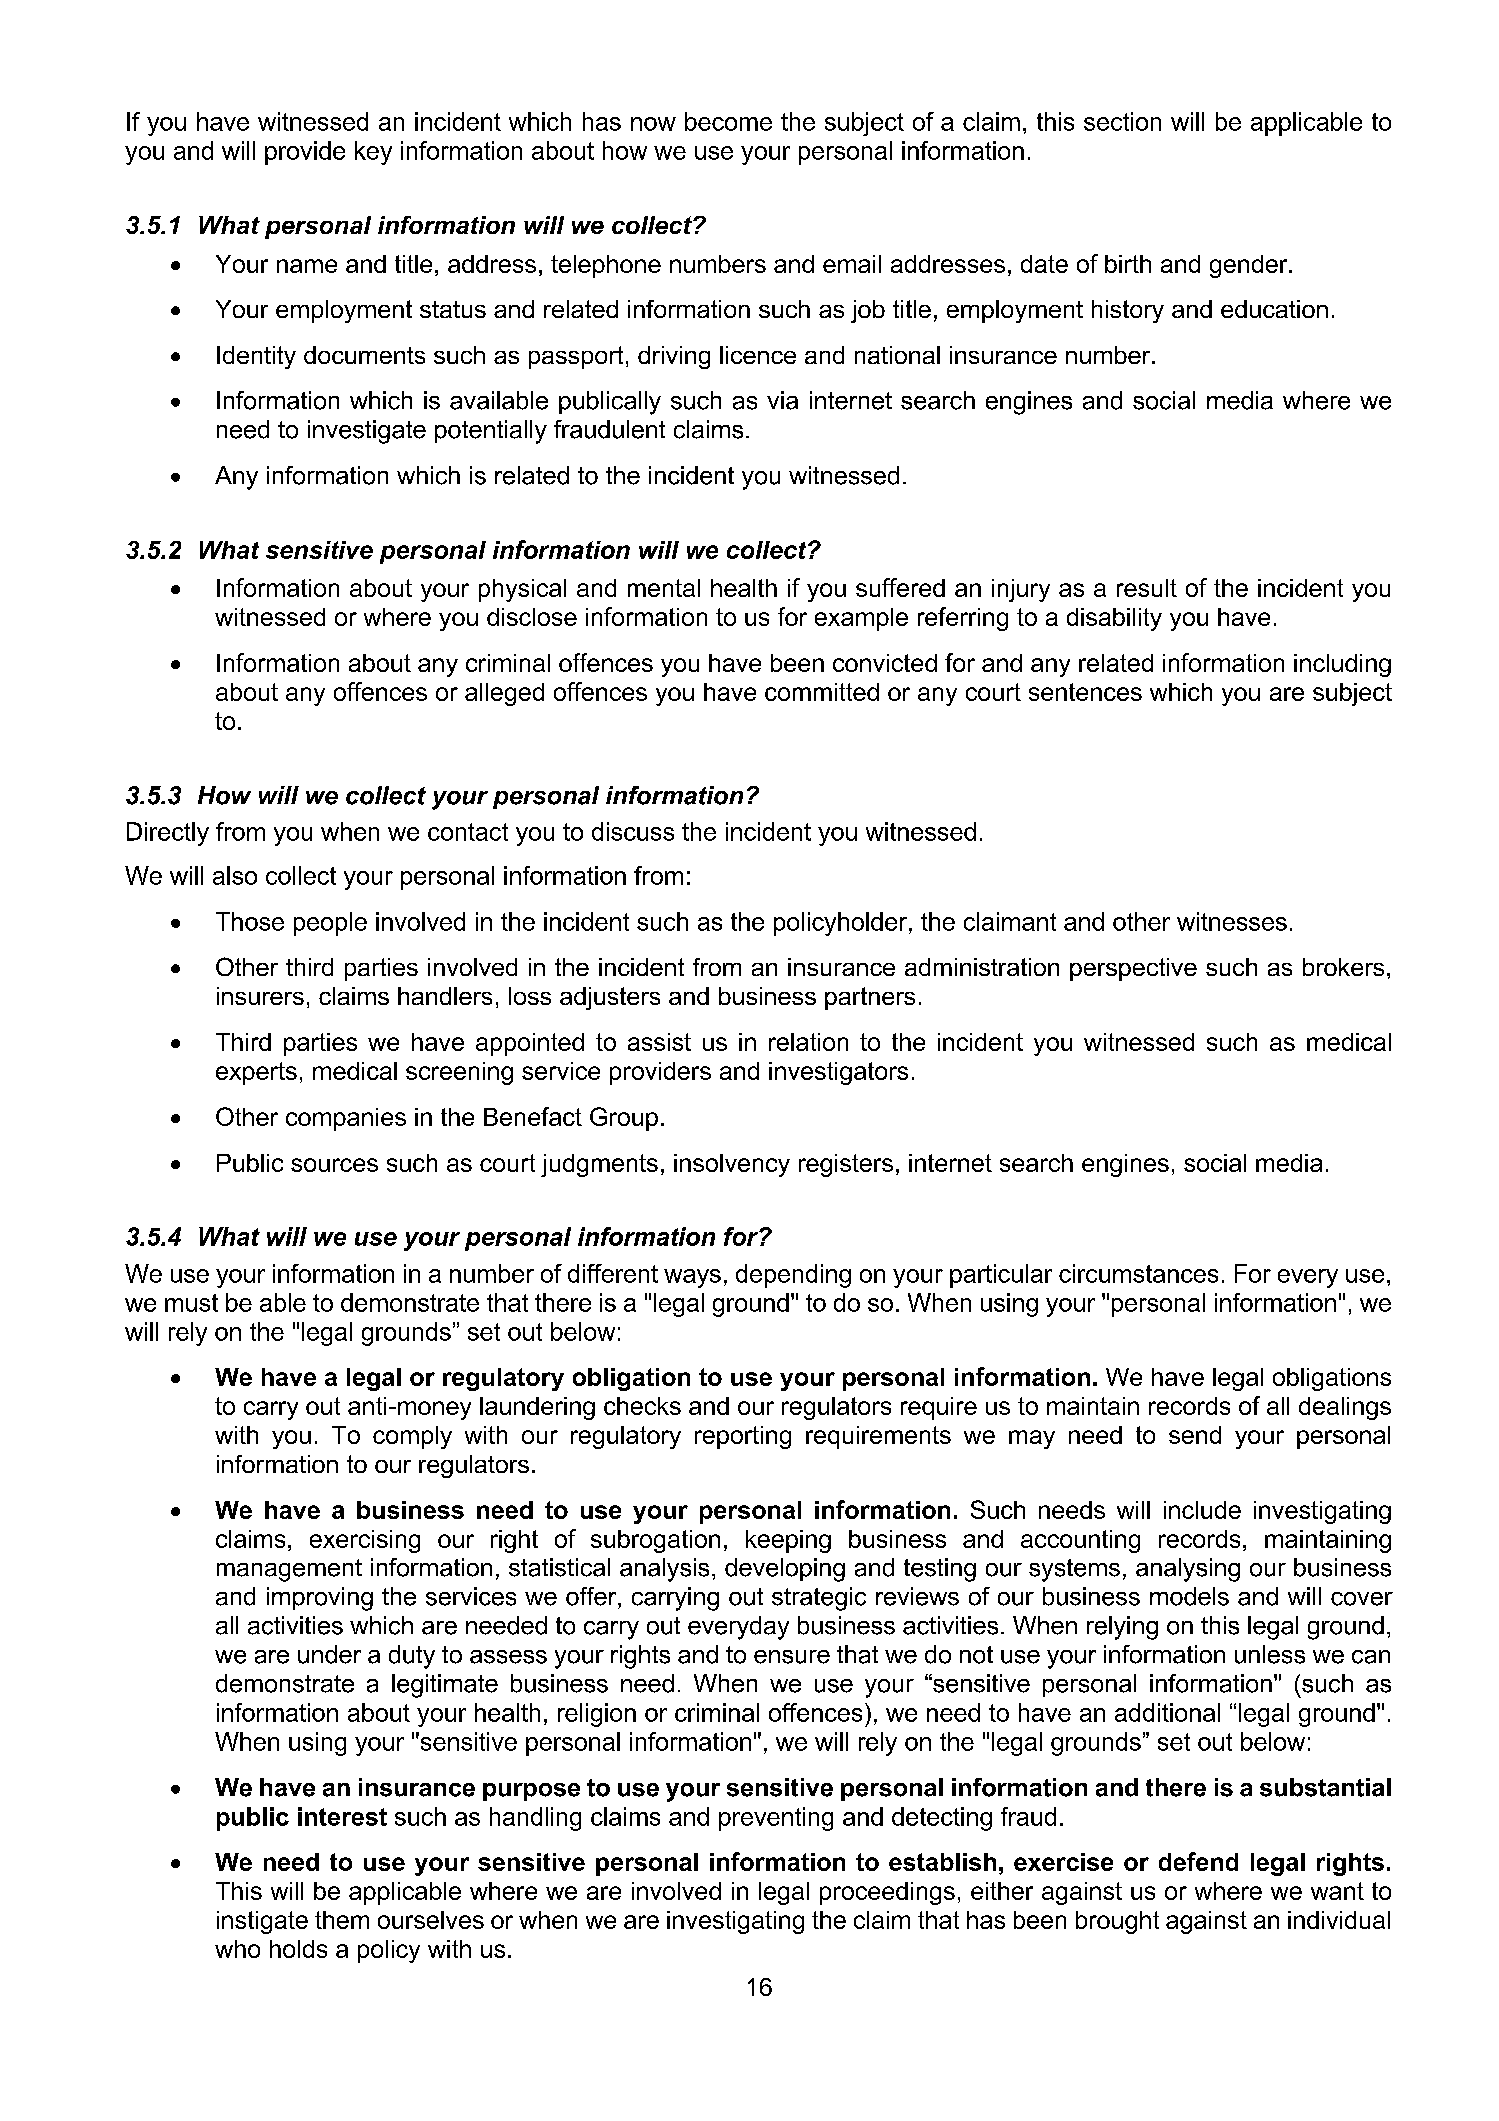 The width and height of the document is (1499, 2121). What do you see at coordinates (1250, 266) in the document?
I see `gender` at bounding box center [1250, 266].
